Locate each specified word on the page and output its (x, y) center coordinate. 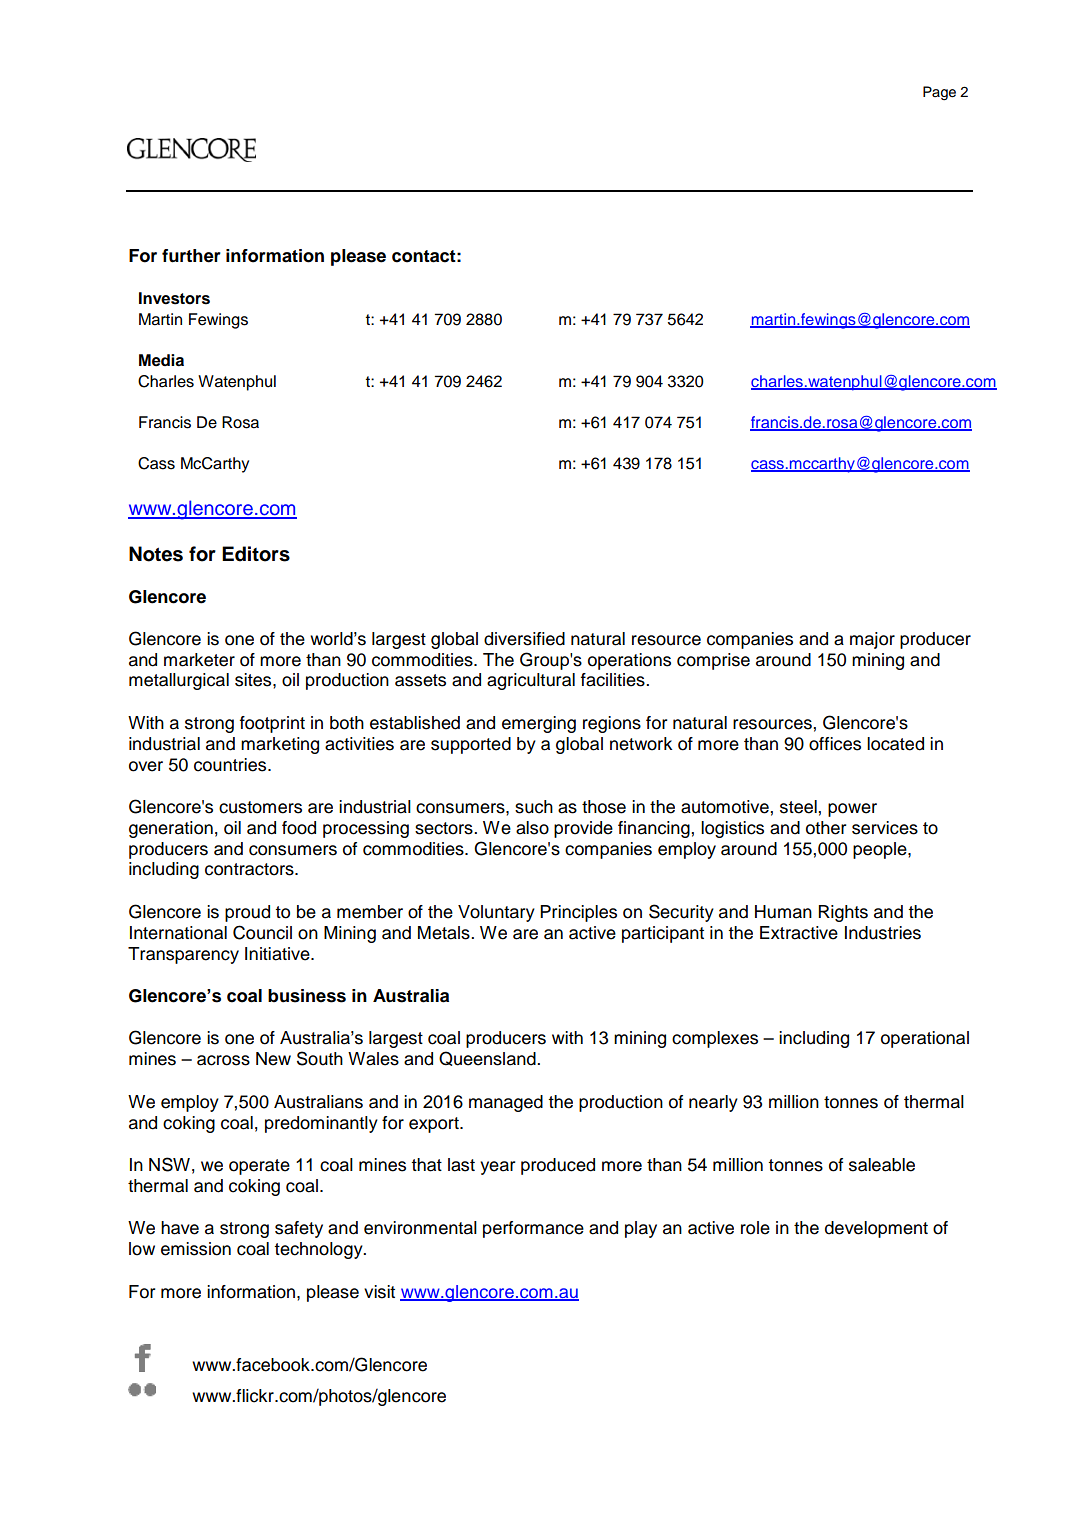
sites (254, 680)
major (872, 640)
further (191, 256)
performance (533, 1229)
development (876, 1229)
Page (939, 93)
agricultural (531, 681)
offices (835, 744)
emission (196, 1249)
